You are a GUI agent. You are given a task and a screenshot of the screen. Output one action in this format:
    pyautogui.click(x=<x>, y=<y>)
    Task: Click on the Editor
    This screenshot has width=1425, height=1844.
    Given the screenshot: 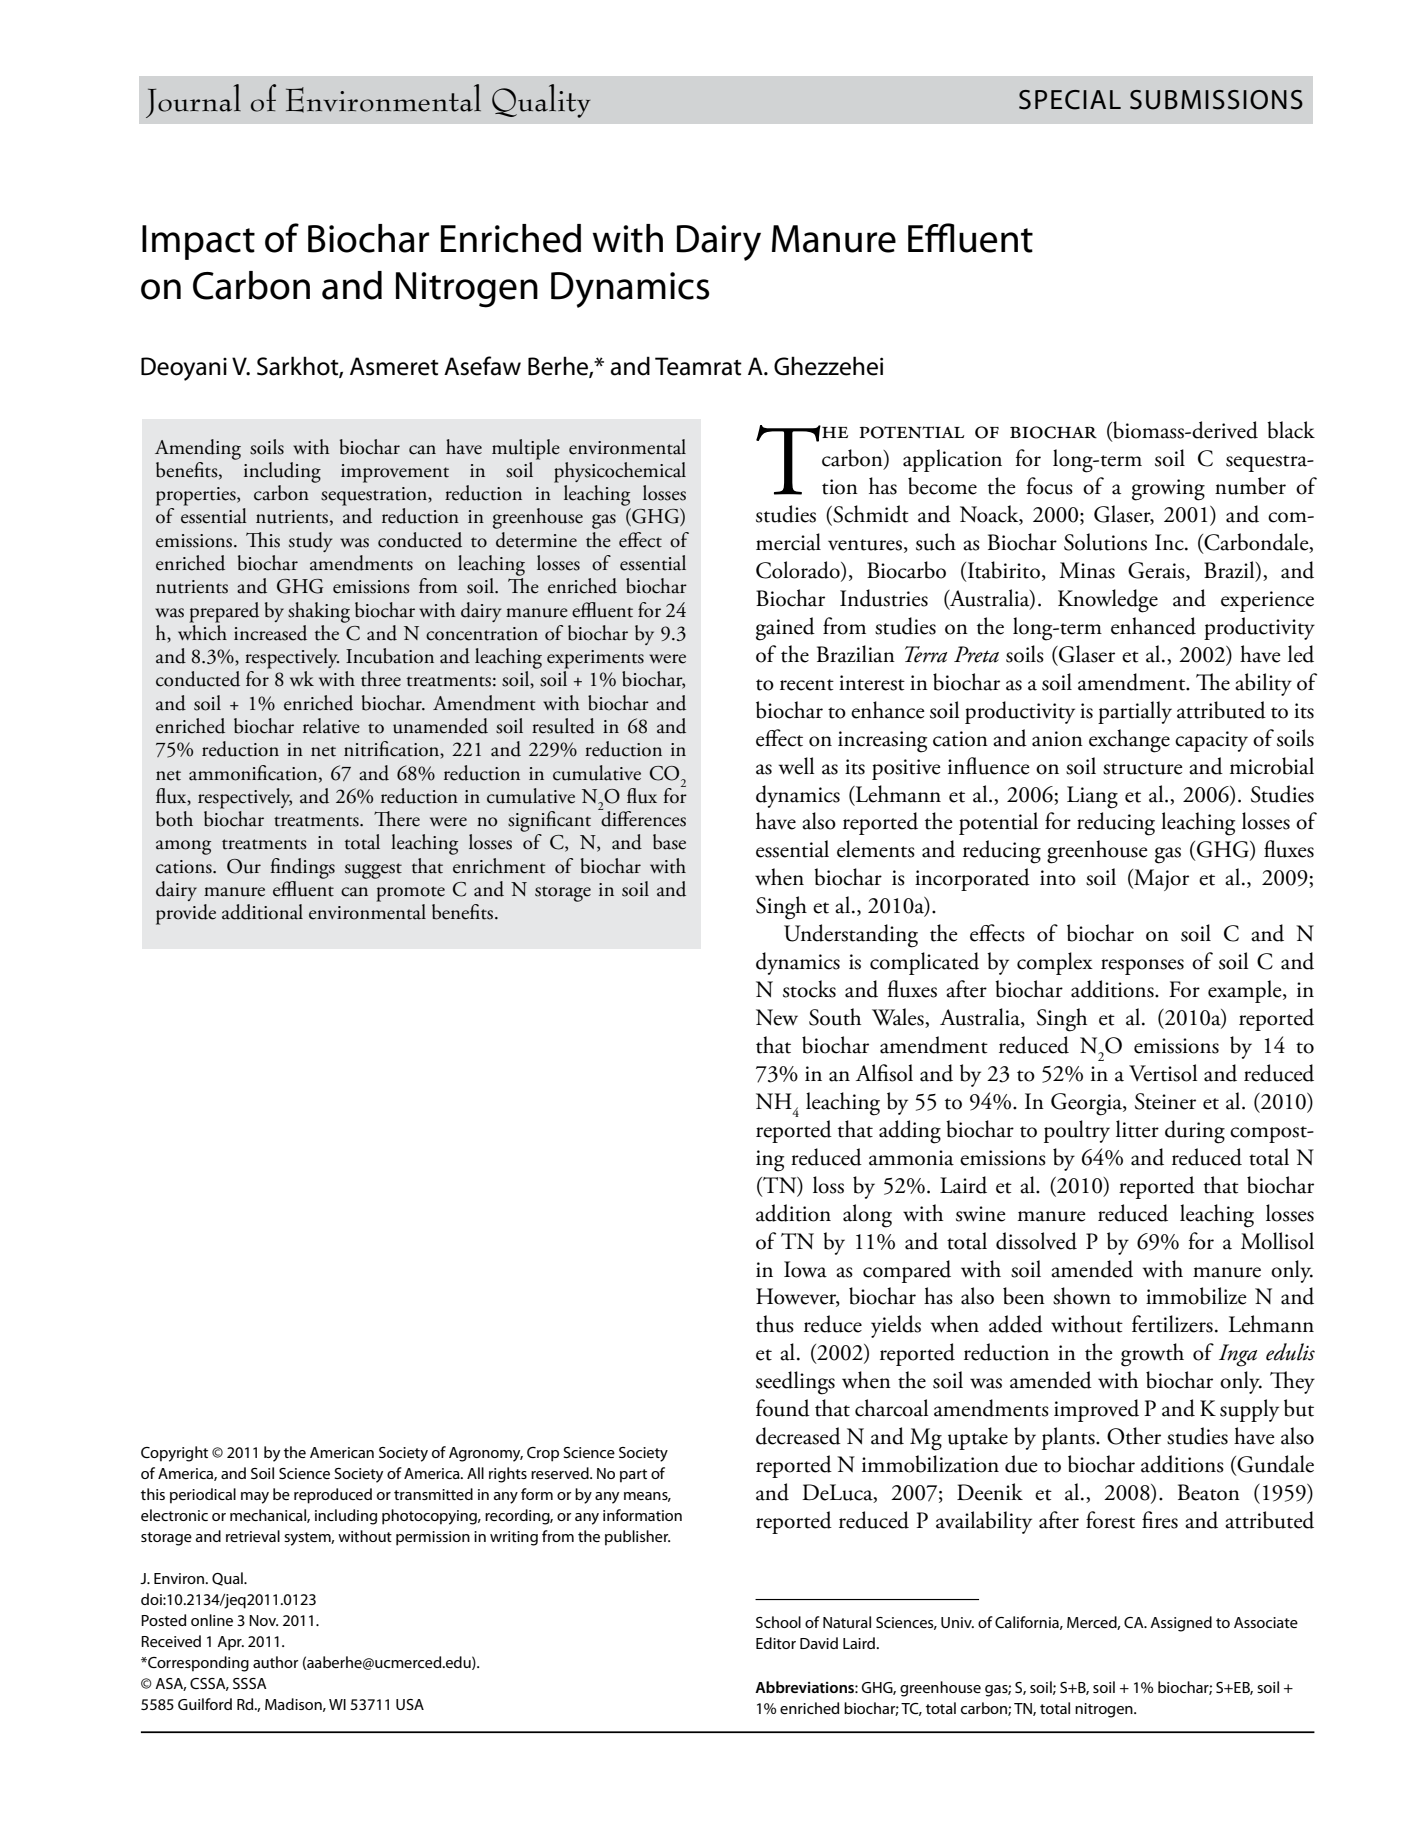 What is the action you would take?
    pyautogui.click(x=776, y=1643)
